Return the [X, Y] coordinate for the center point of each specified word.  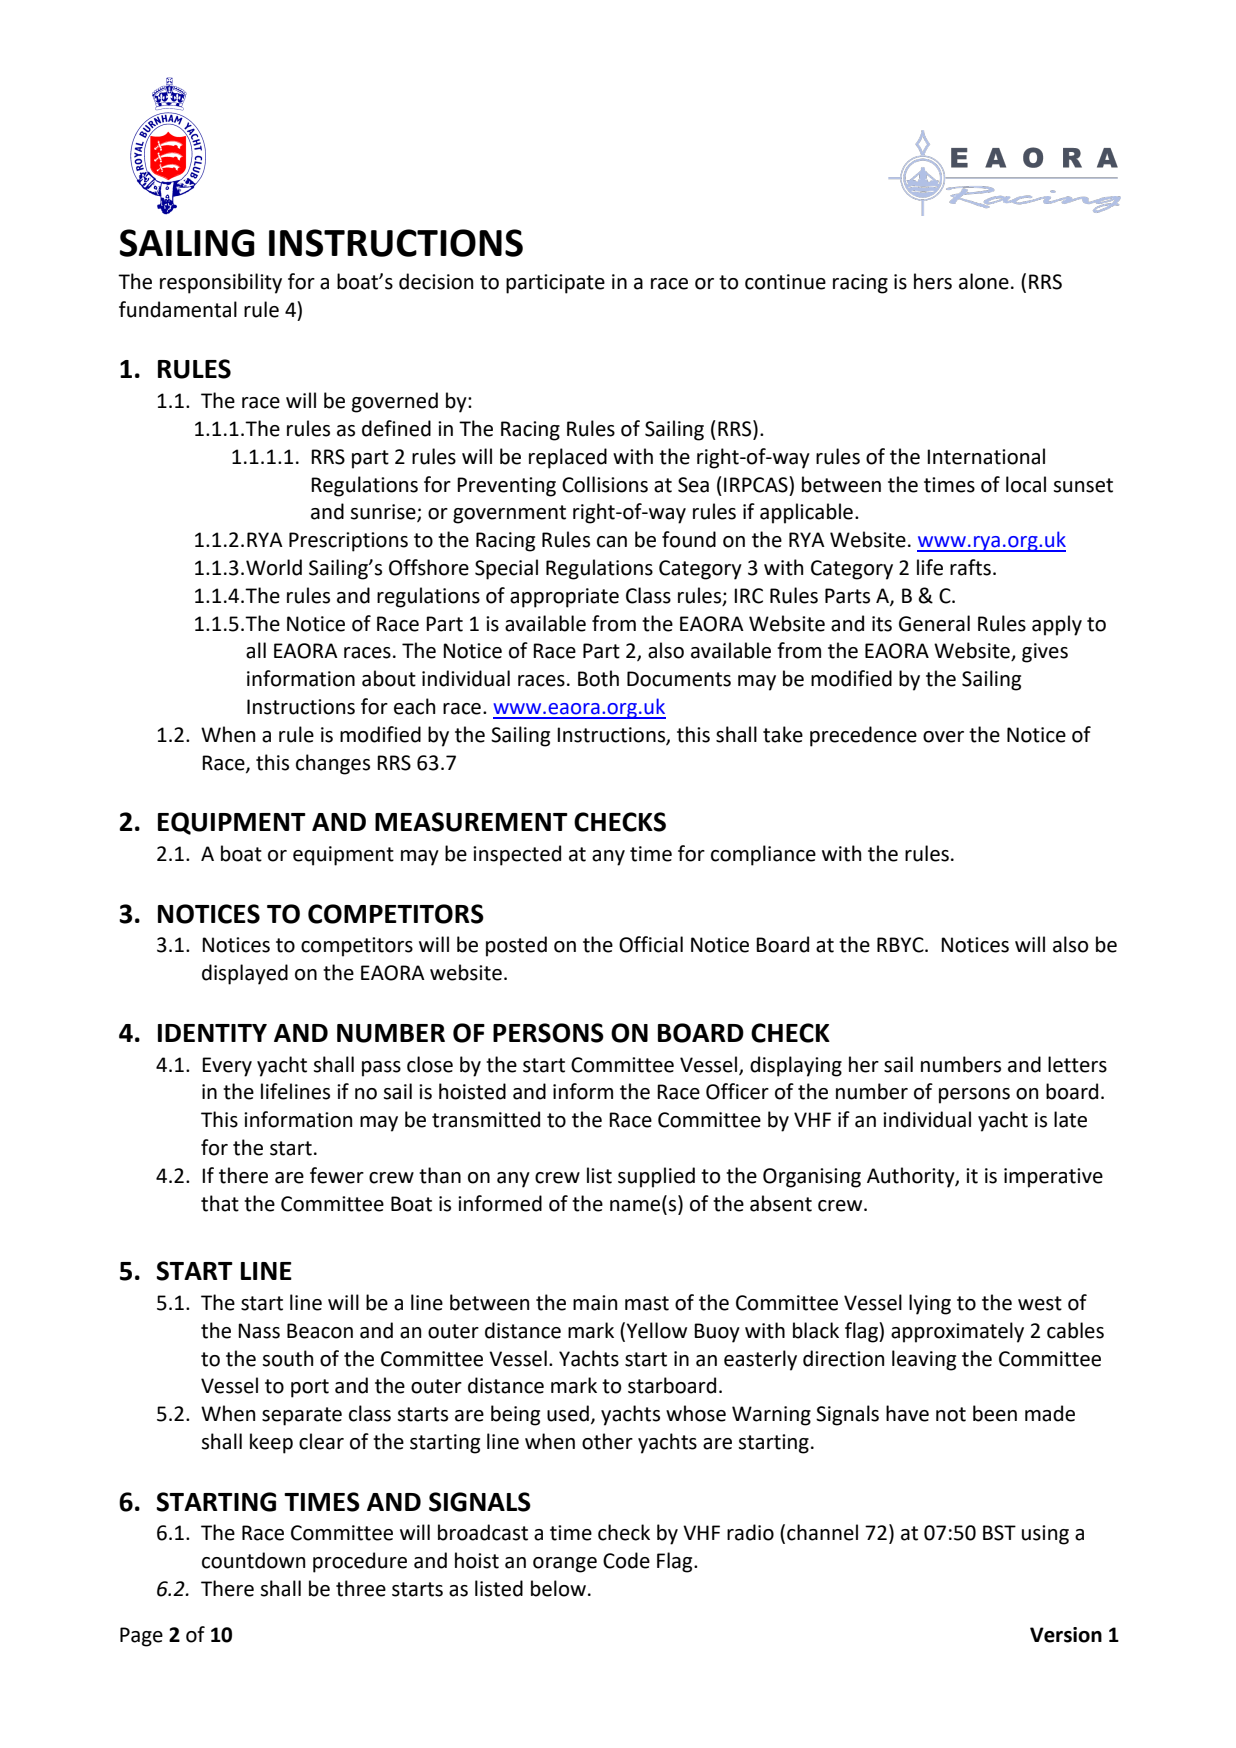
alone [984, 281]
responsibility [221, 283]
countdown [253, 1560]
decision [436, 281]
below [558, 1588]
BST [999, 1533]
